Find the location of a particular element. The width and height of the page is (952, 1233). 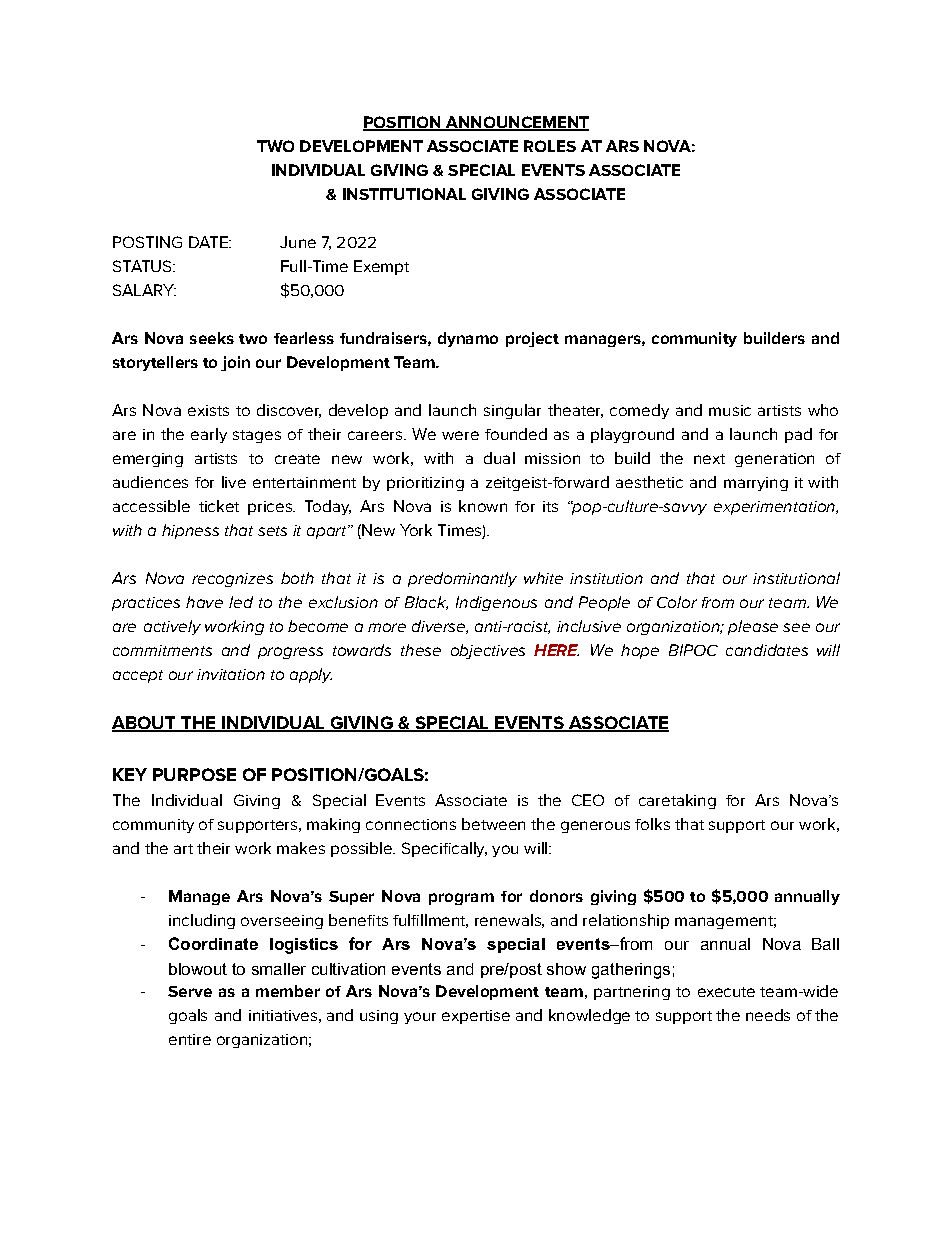

June is located at coordinates (298, 242).
